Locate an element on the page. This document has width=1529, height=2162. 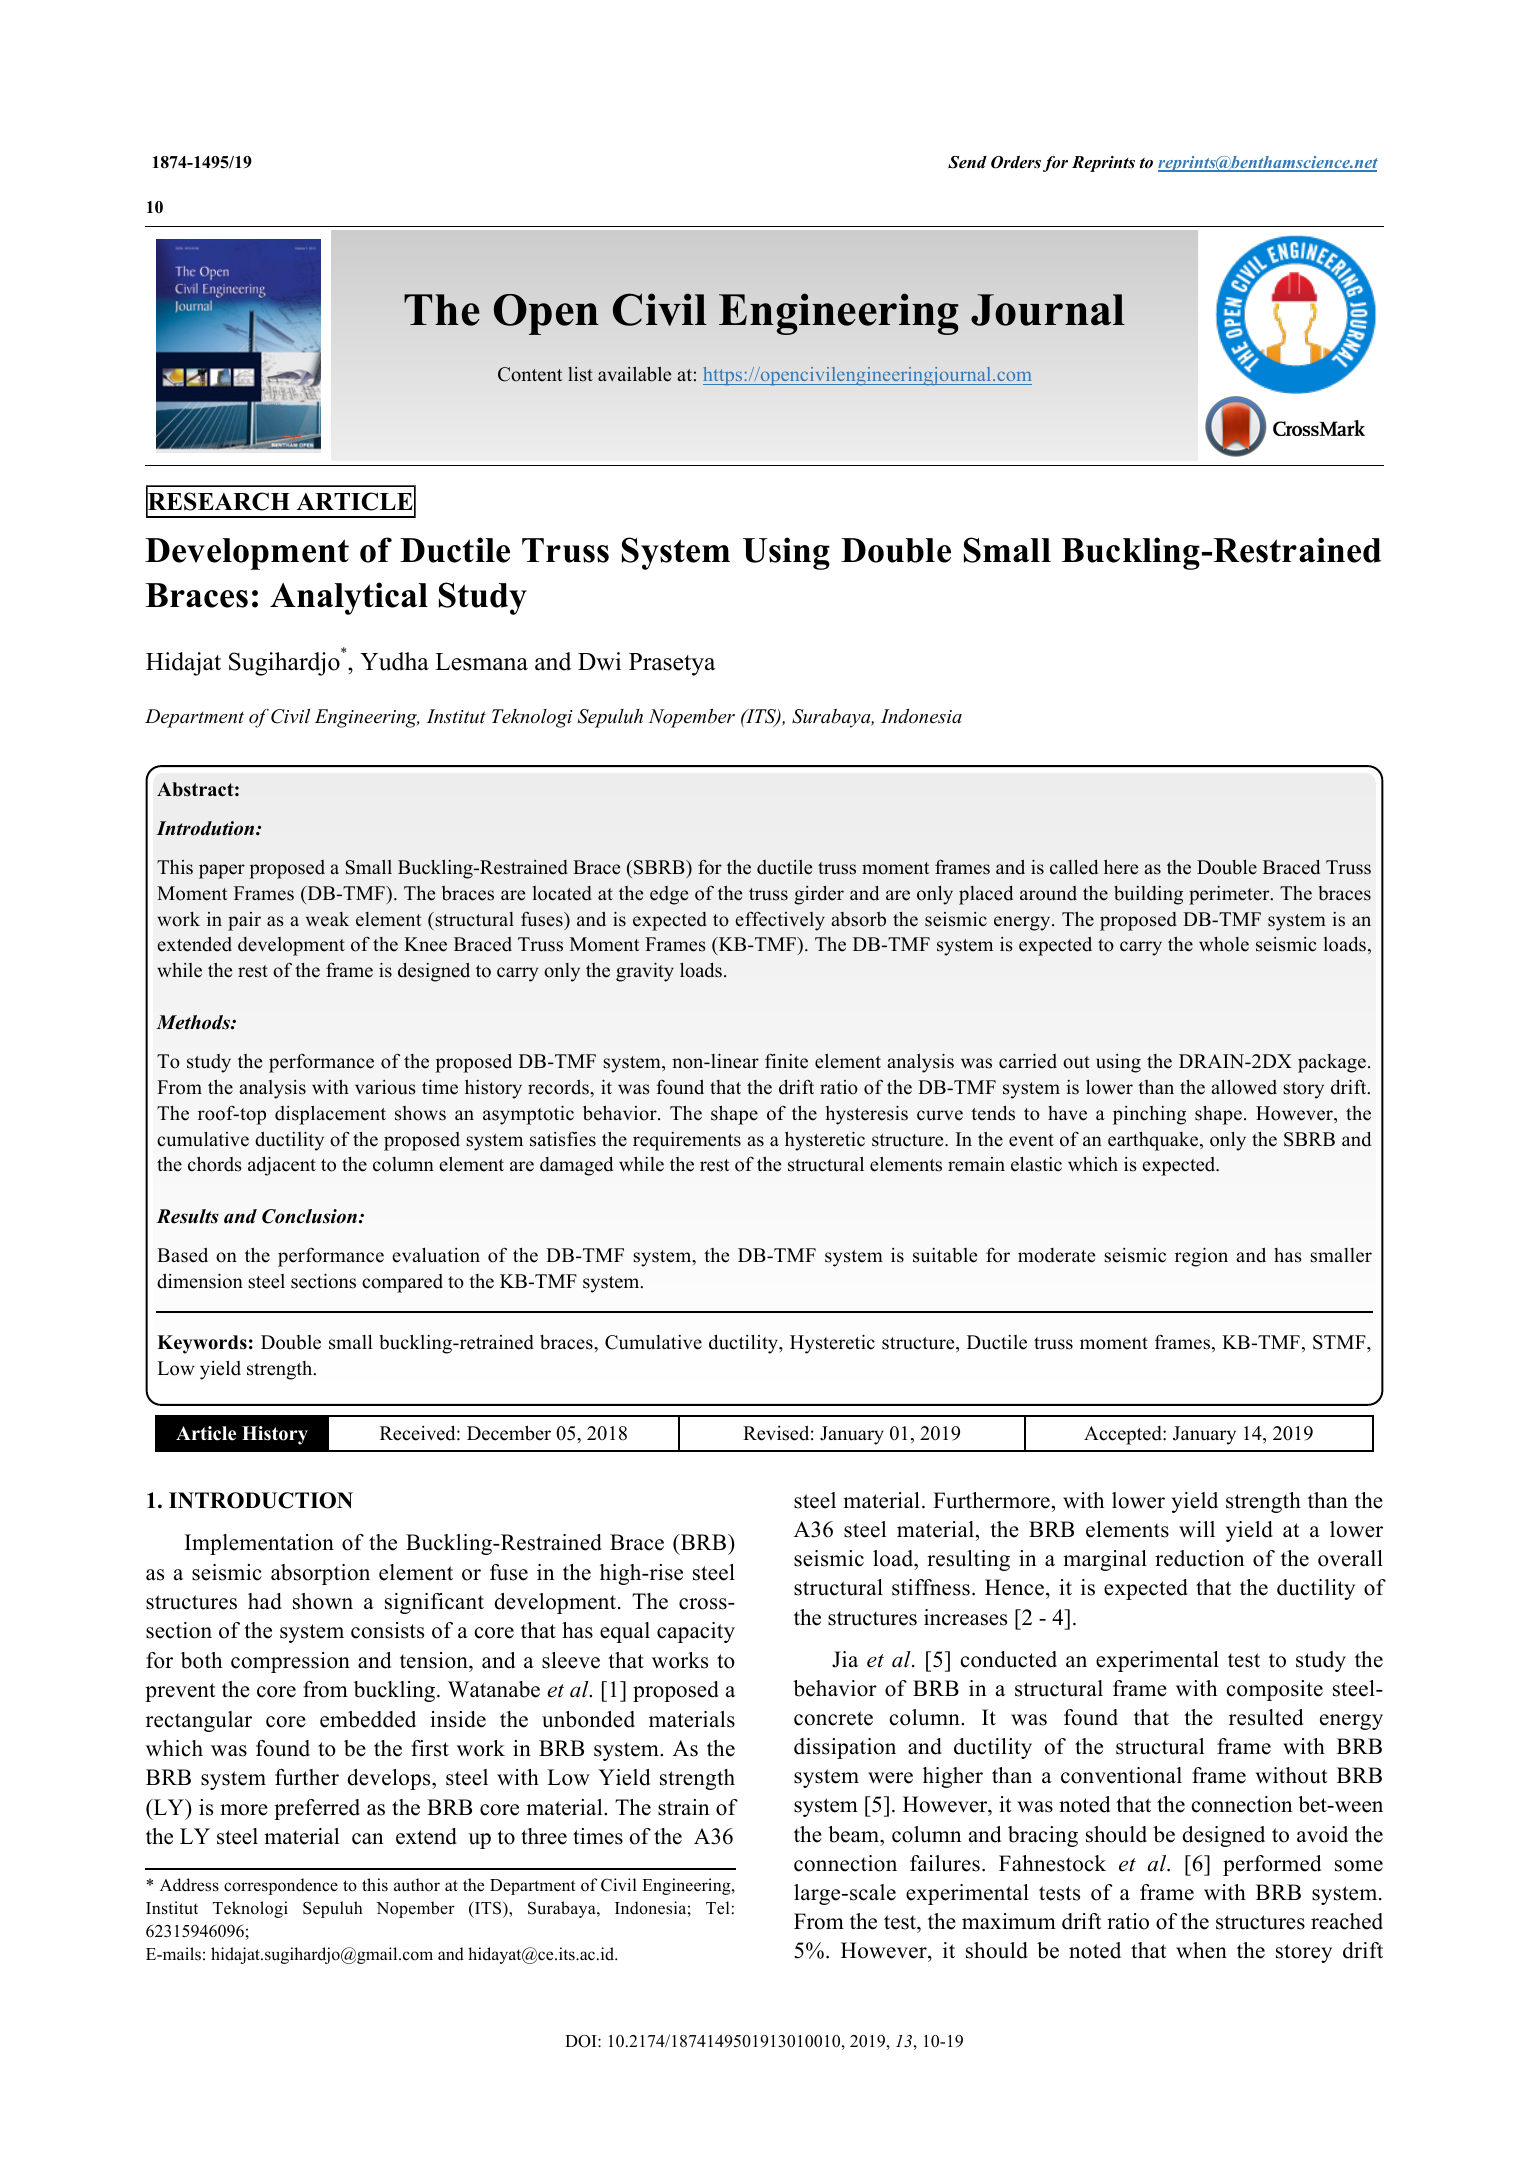
Orders is located at coordinates (1016, 162).
